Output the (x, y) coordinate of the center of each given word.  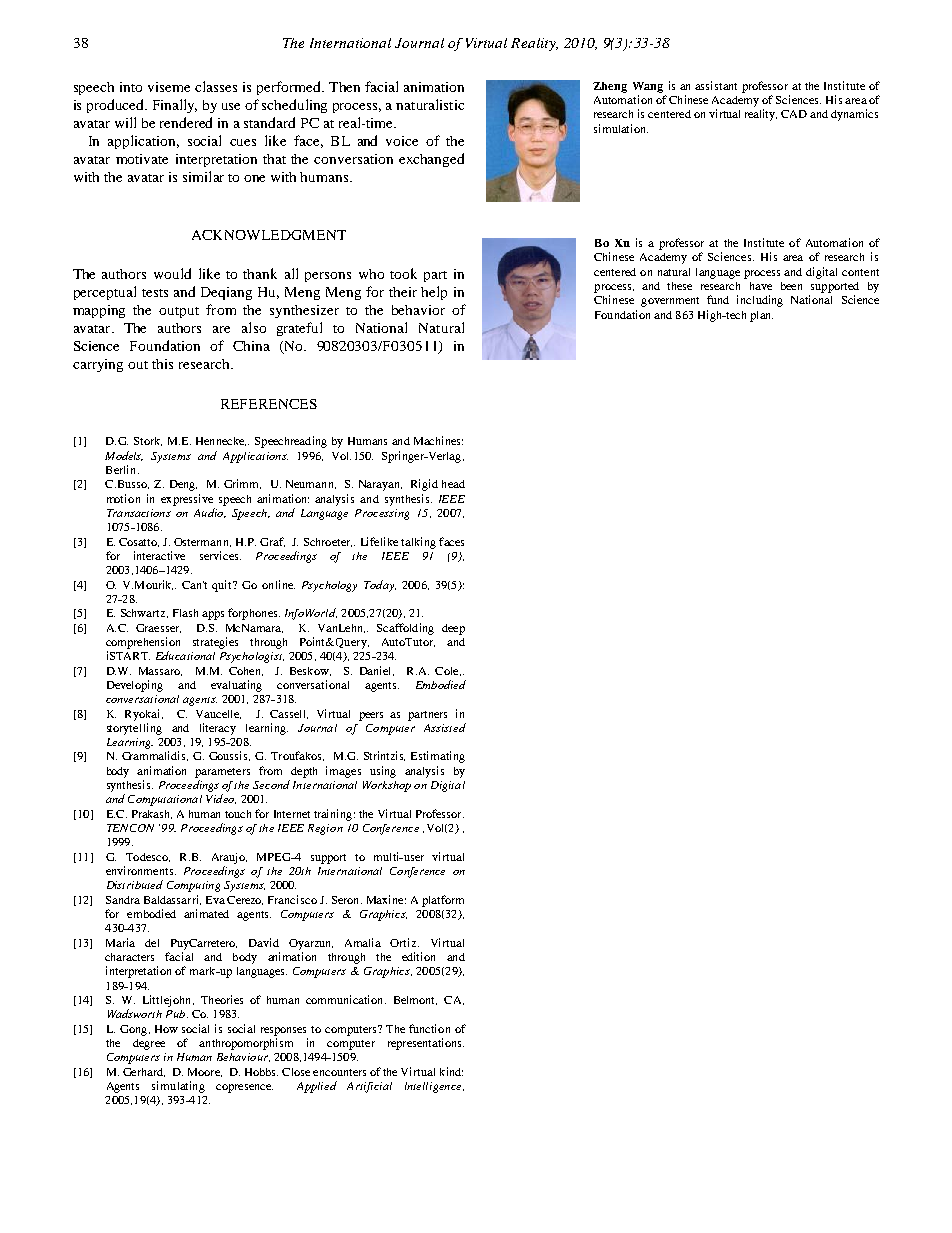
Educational (185, 655)
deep (453, 629)
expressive (187, 500)
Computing (193, 886)
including (760, 301)
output (179, 312)
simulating (178, 1087)
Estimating (438, 757)
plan (761, 316)
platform (443, 901)
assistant (716, 85)
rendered (186, 122)
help (434, 293)
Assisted (445, 727)
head (453, 484)
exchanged (431, 160)
